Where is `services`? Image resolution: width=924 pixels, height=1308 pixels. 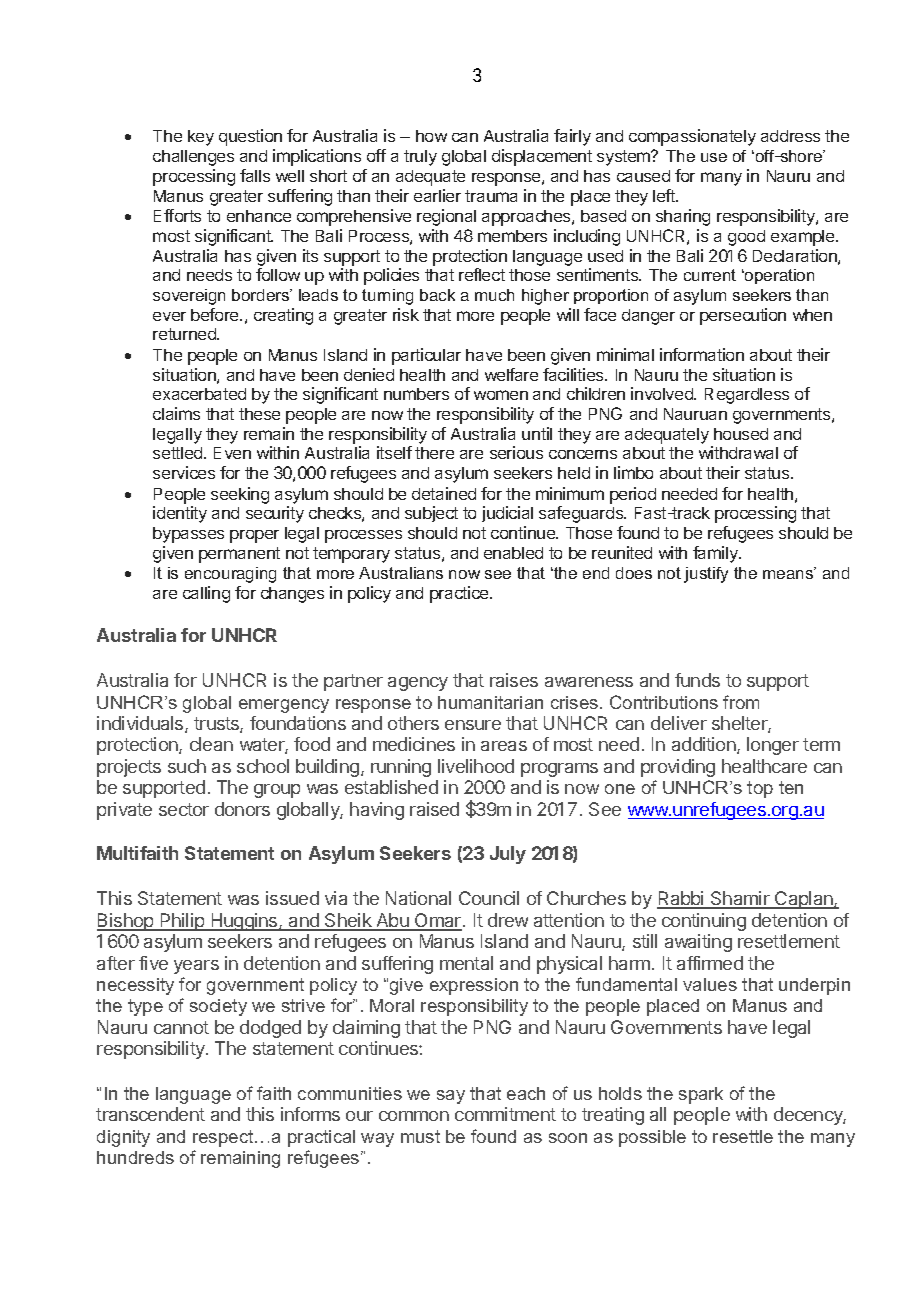 services is located at coordinates (184, 472).
